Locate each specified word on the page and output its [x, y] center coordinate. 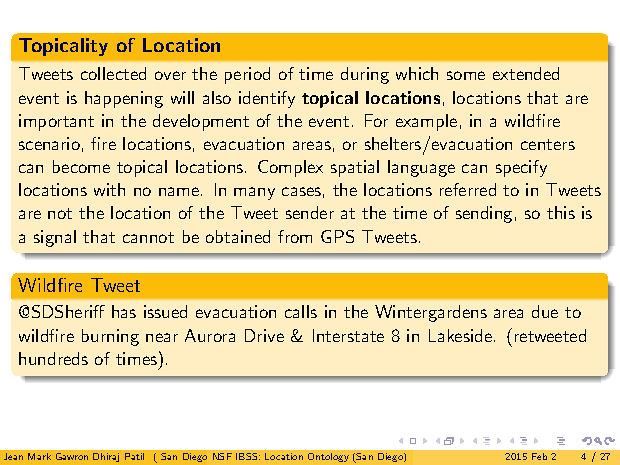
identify [267, 99]
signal [55, 238]
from [295, 236]
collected [113, 73]
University [262, 456]
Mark [39, 456]
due [545, 311]
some [466, 75]
